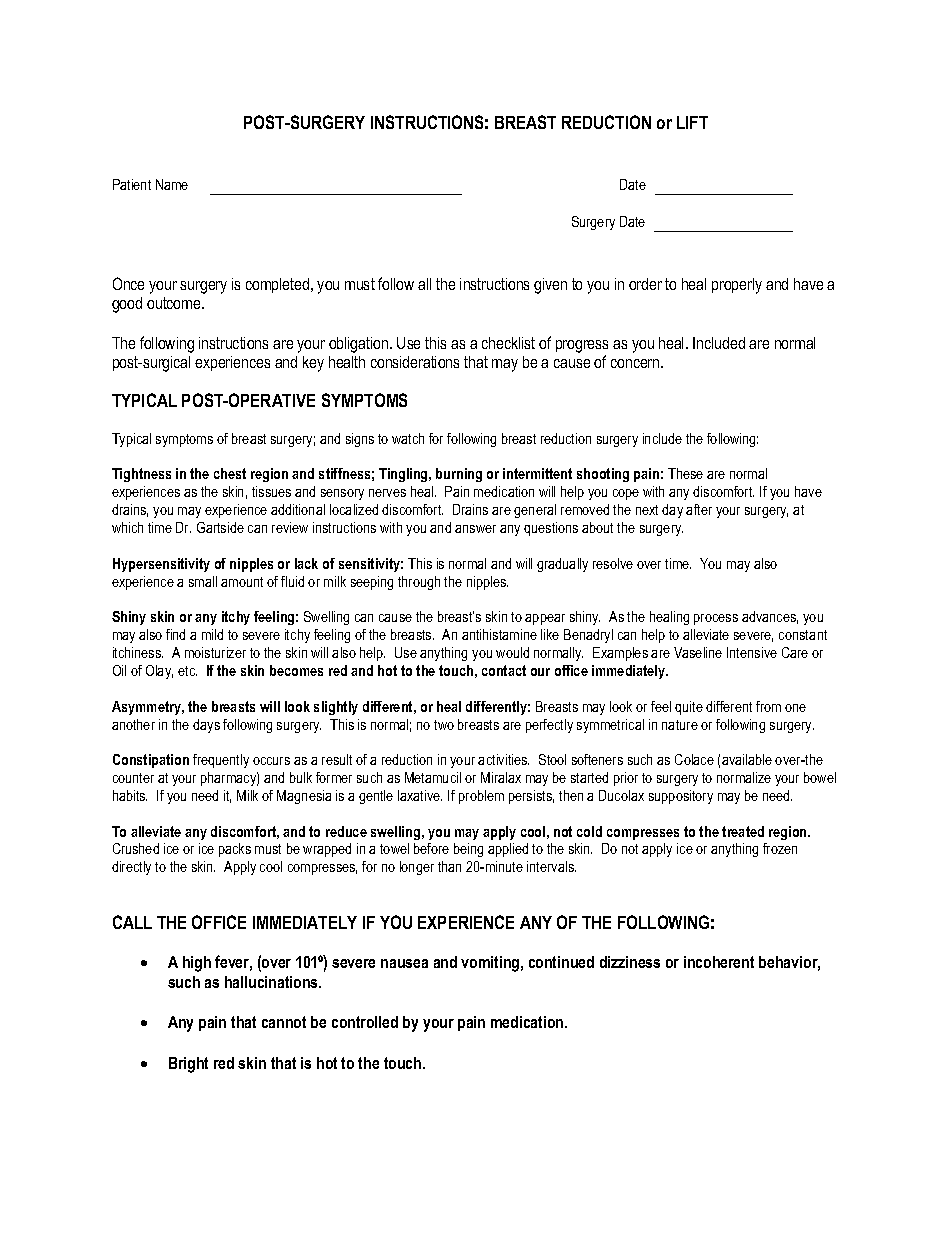 The height and width of the document is (1233, 952). Describe the element at coordinates (692, 122) in the document. I see `LIFT` at that location.
